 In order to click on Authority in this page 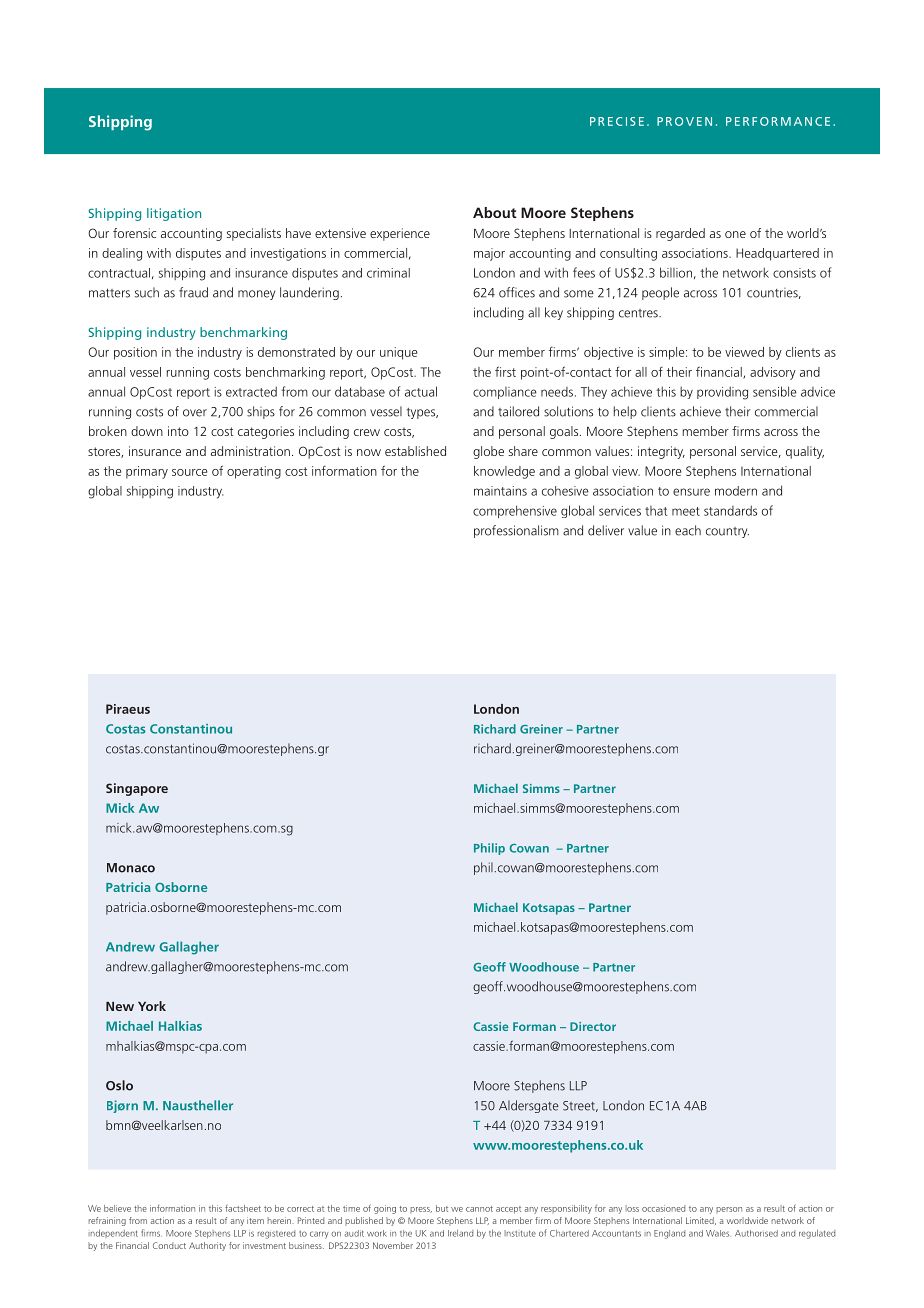, I will do `click(207, 1246)`.
